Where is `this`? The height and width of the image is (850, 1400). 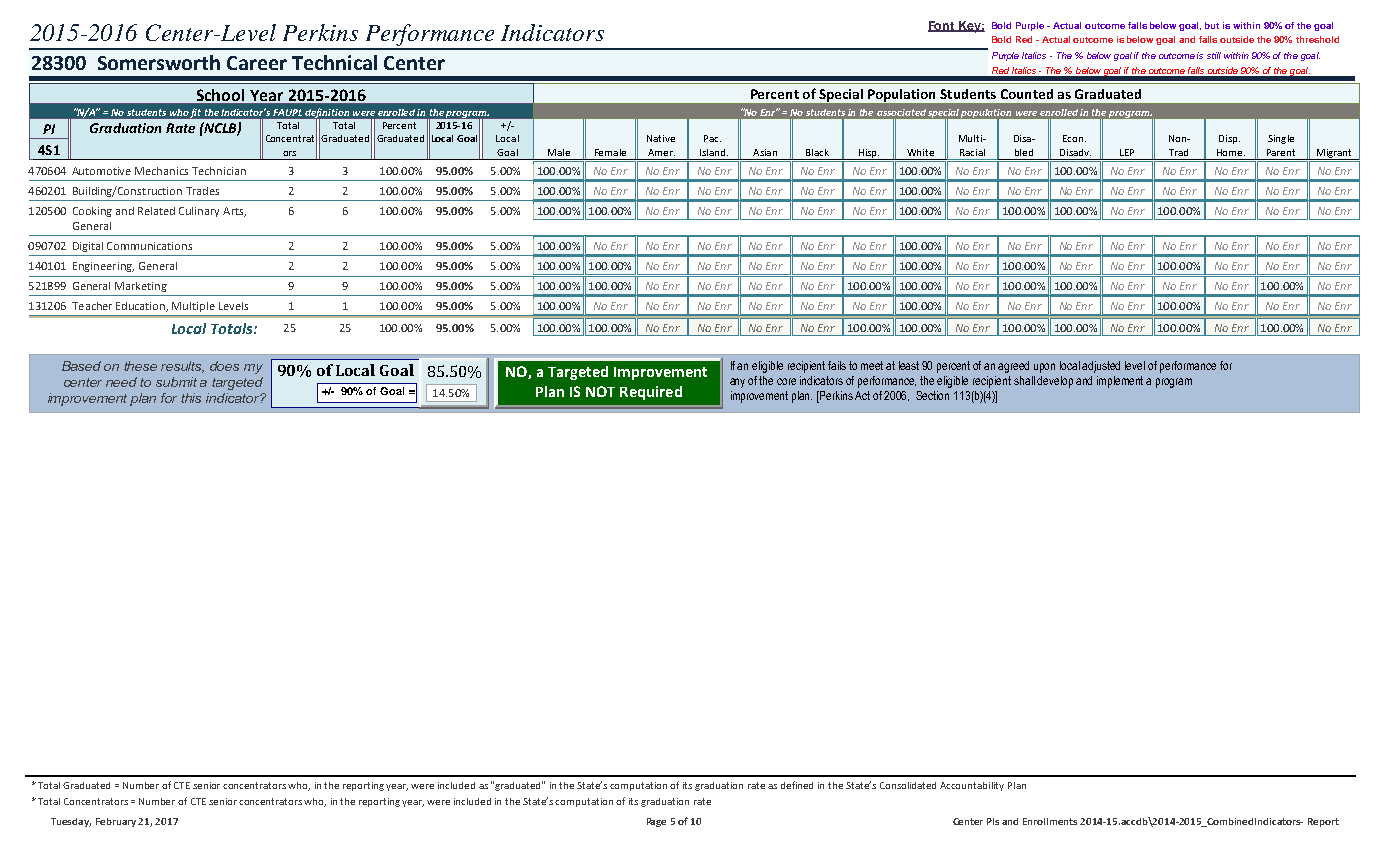 this is located at coordinates (191, 398).
